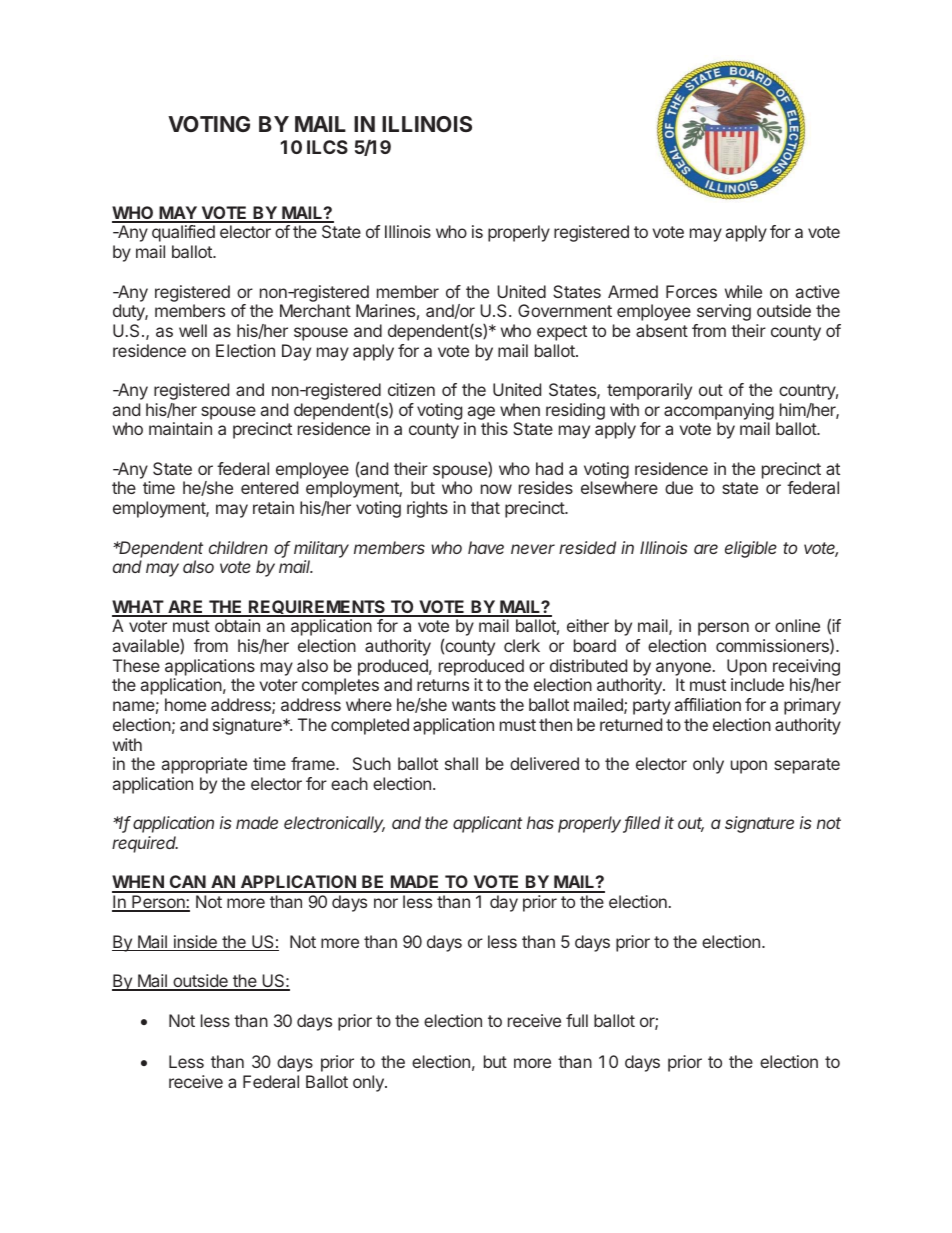 This document has height=1233, width=952. What do you see at coordinates (327, 147) in the document?
I see `ILCS` at bounding box center [327, 147].
